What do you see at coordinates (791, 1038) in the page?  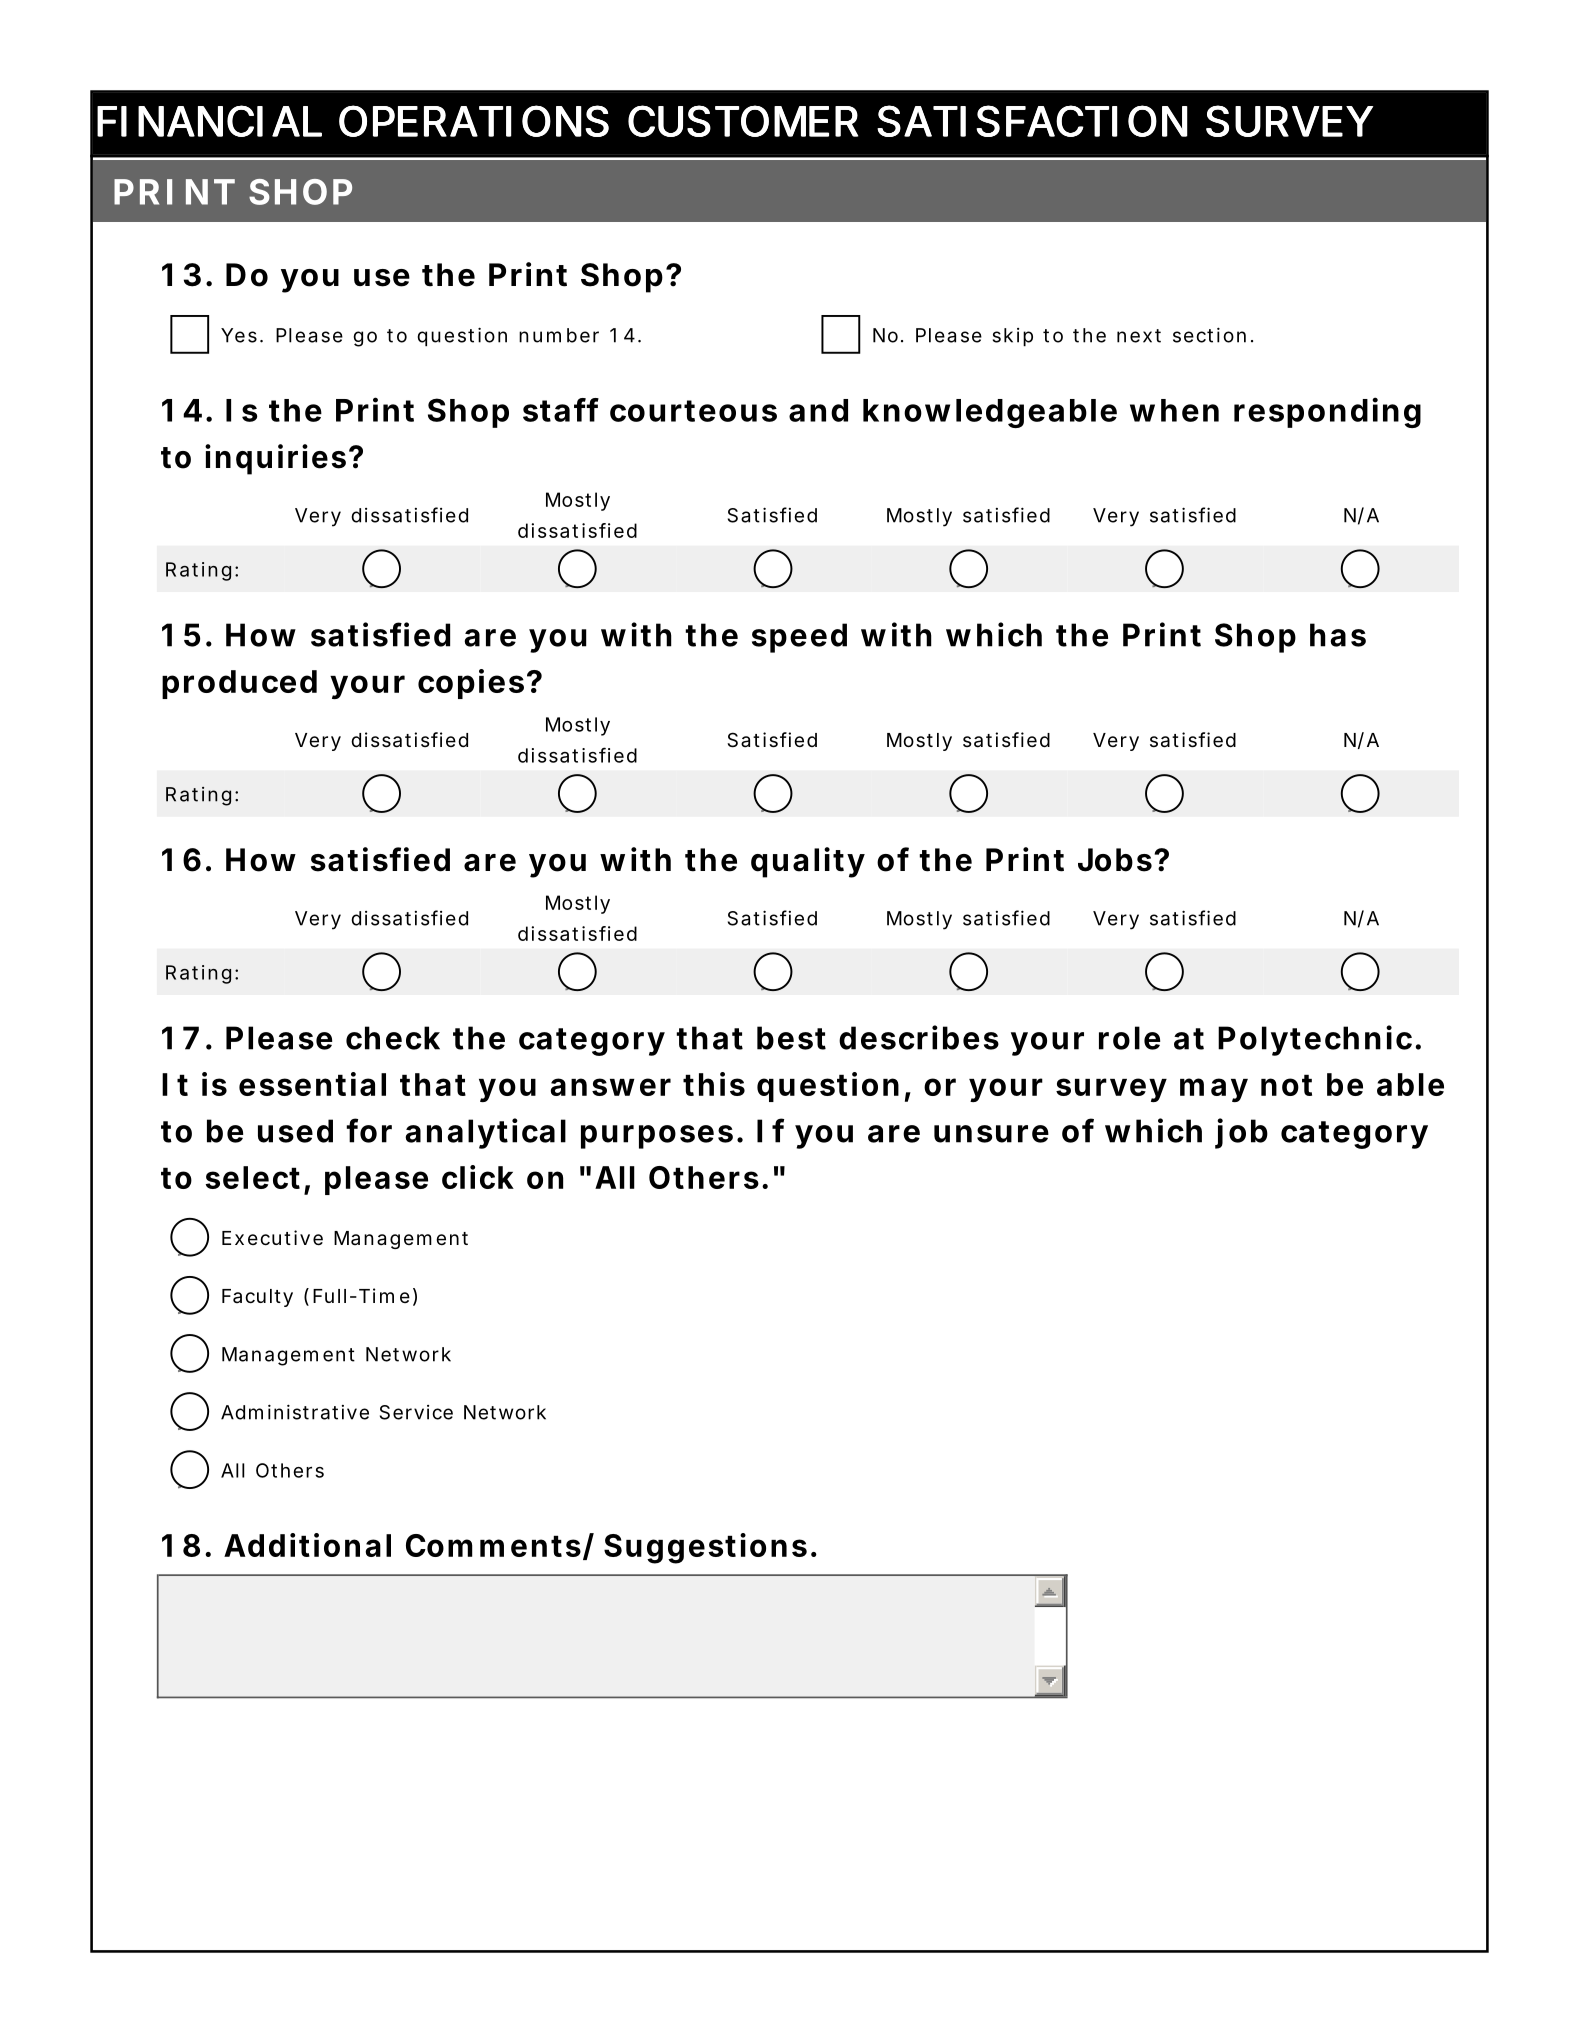 I see `best` at bounding box center [791, 1038].
